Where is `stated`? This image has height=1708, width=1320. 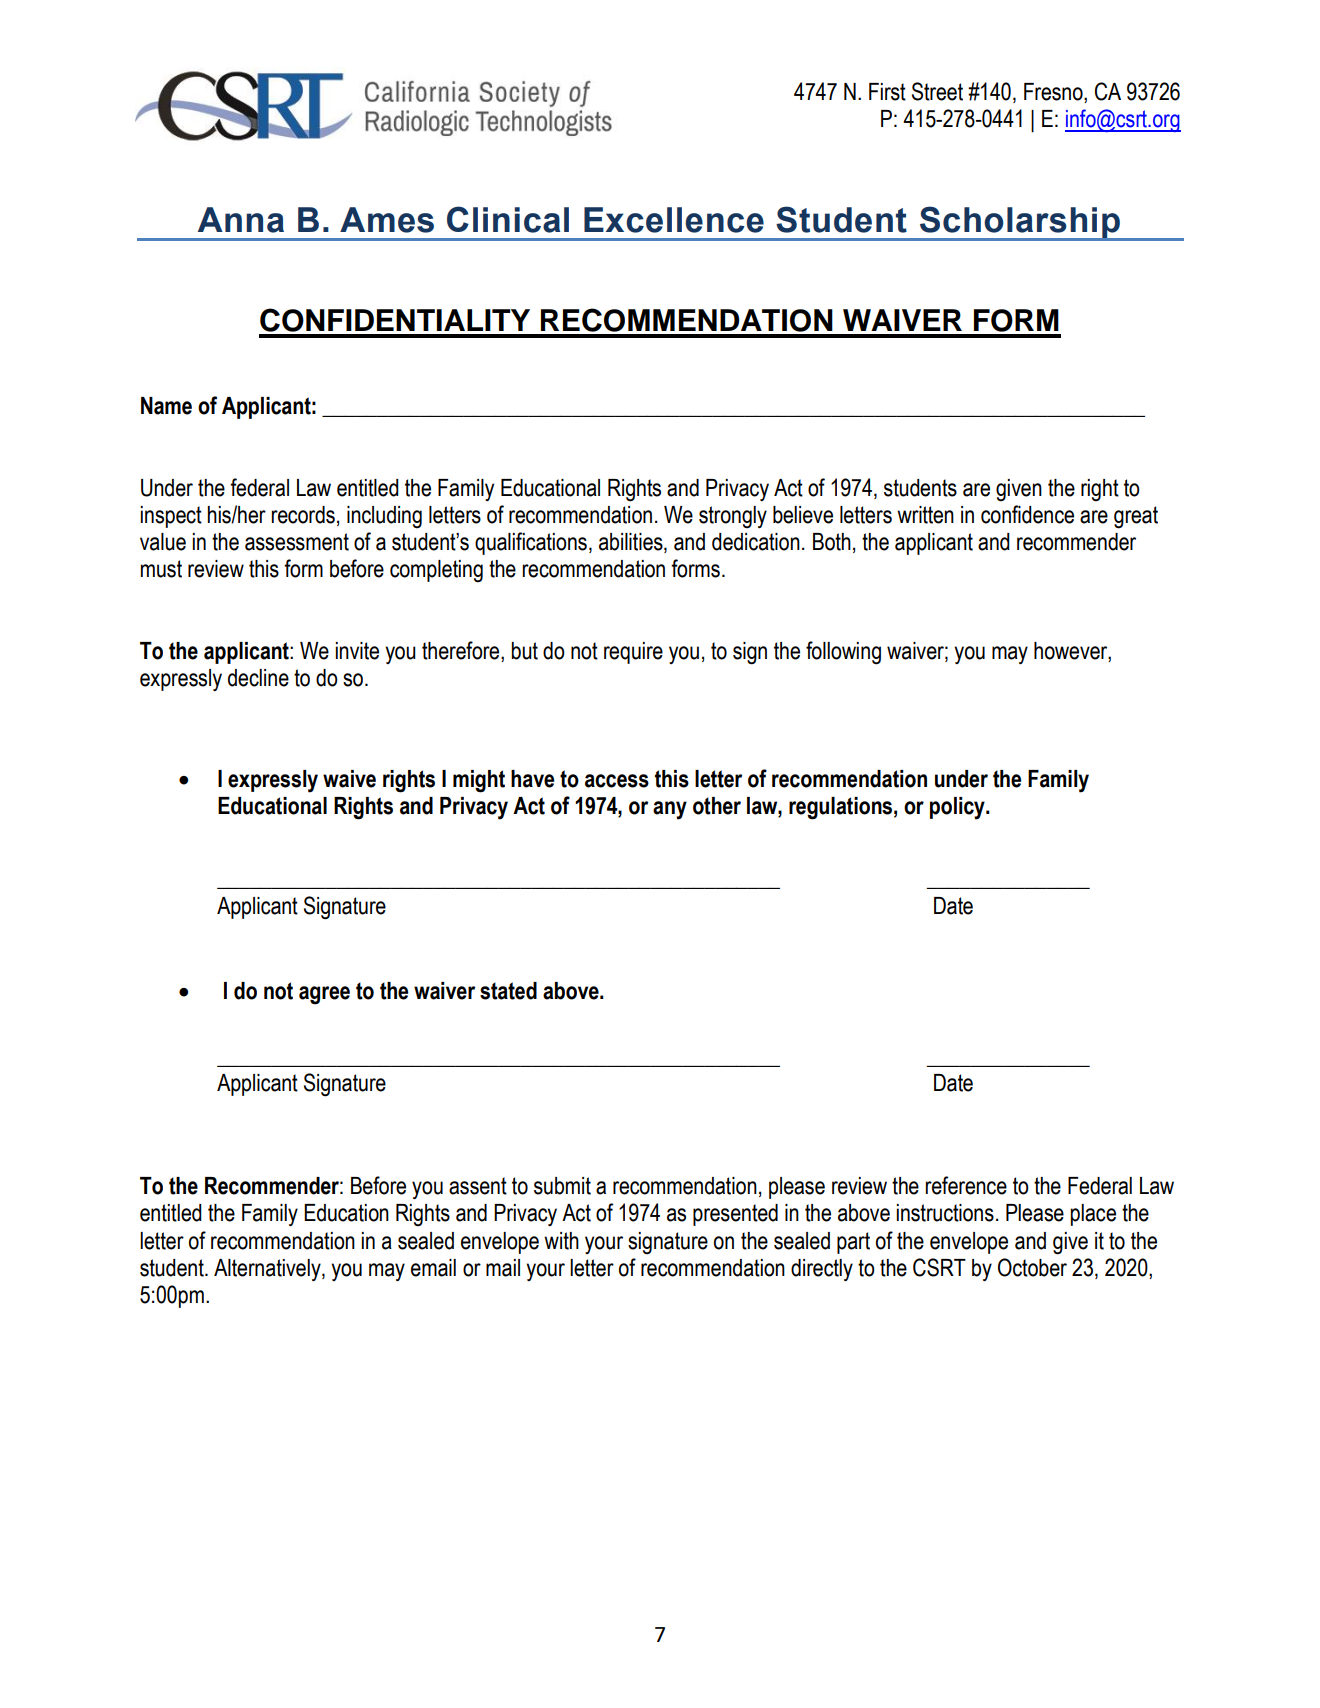 stated is located at coordinates (508, 991).
